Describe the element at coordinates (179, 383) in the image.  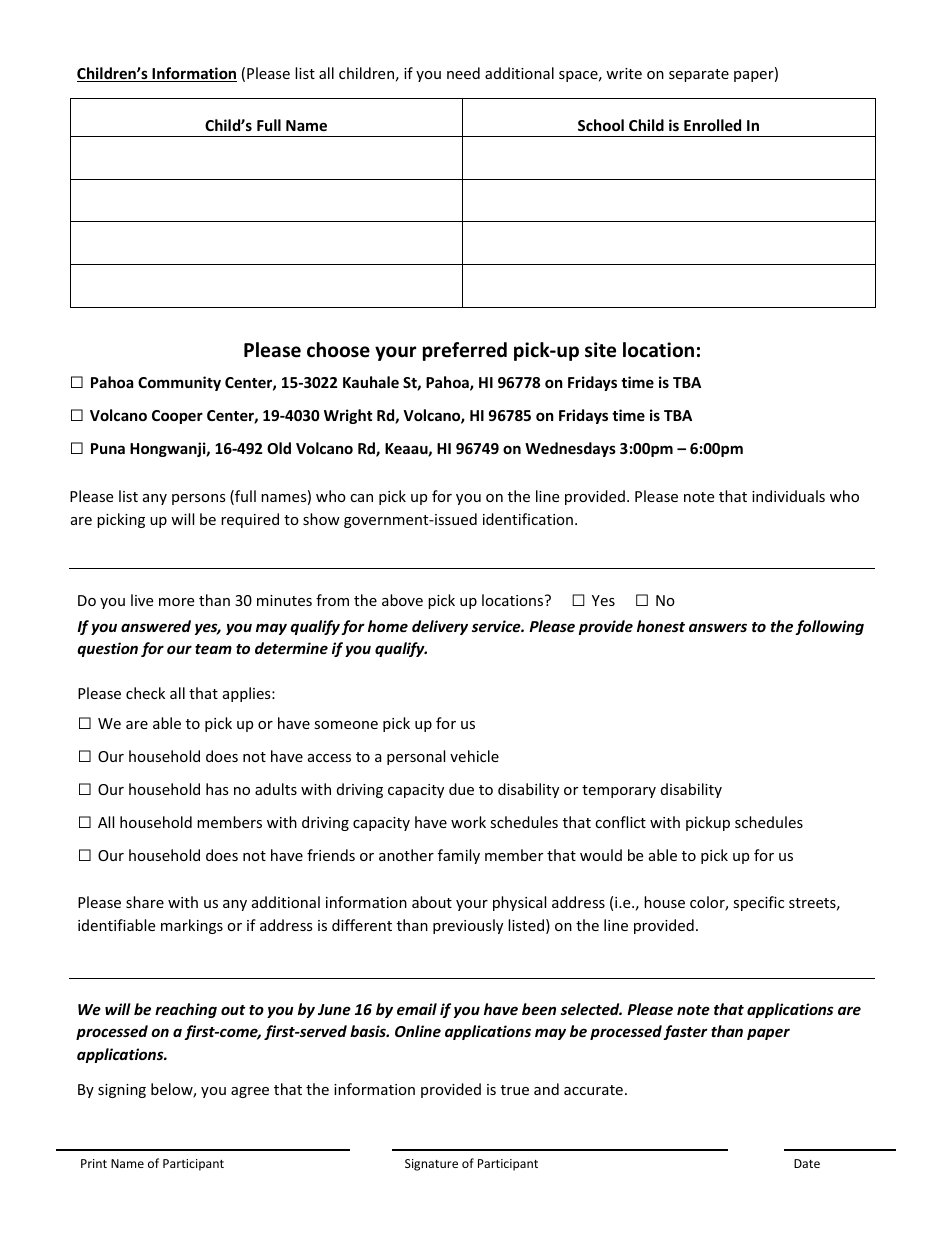
I see `Community` at that location.
